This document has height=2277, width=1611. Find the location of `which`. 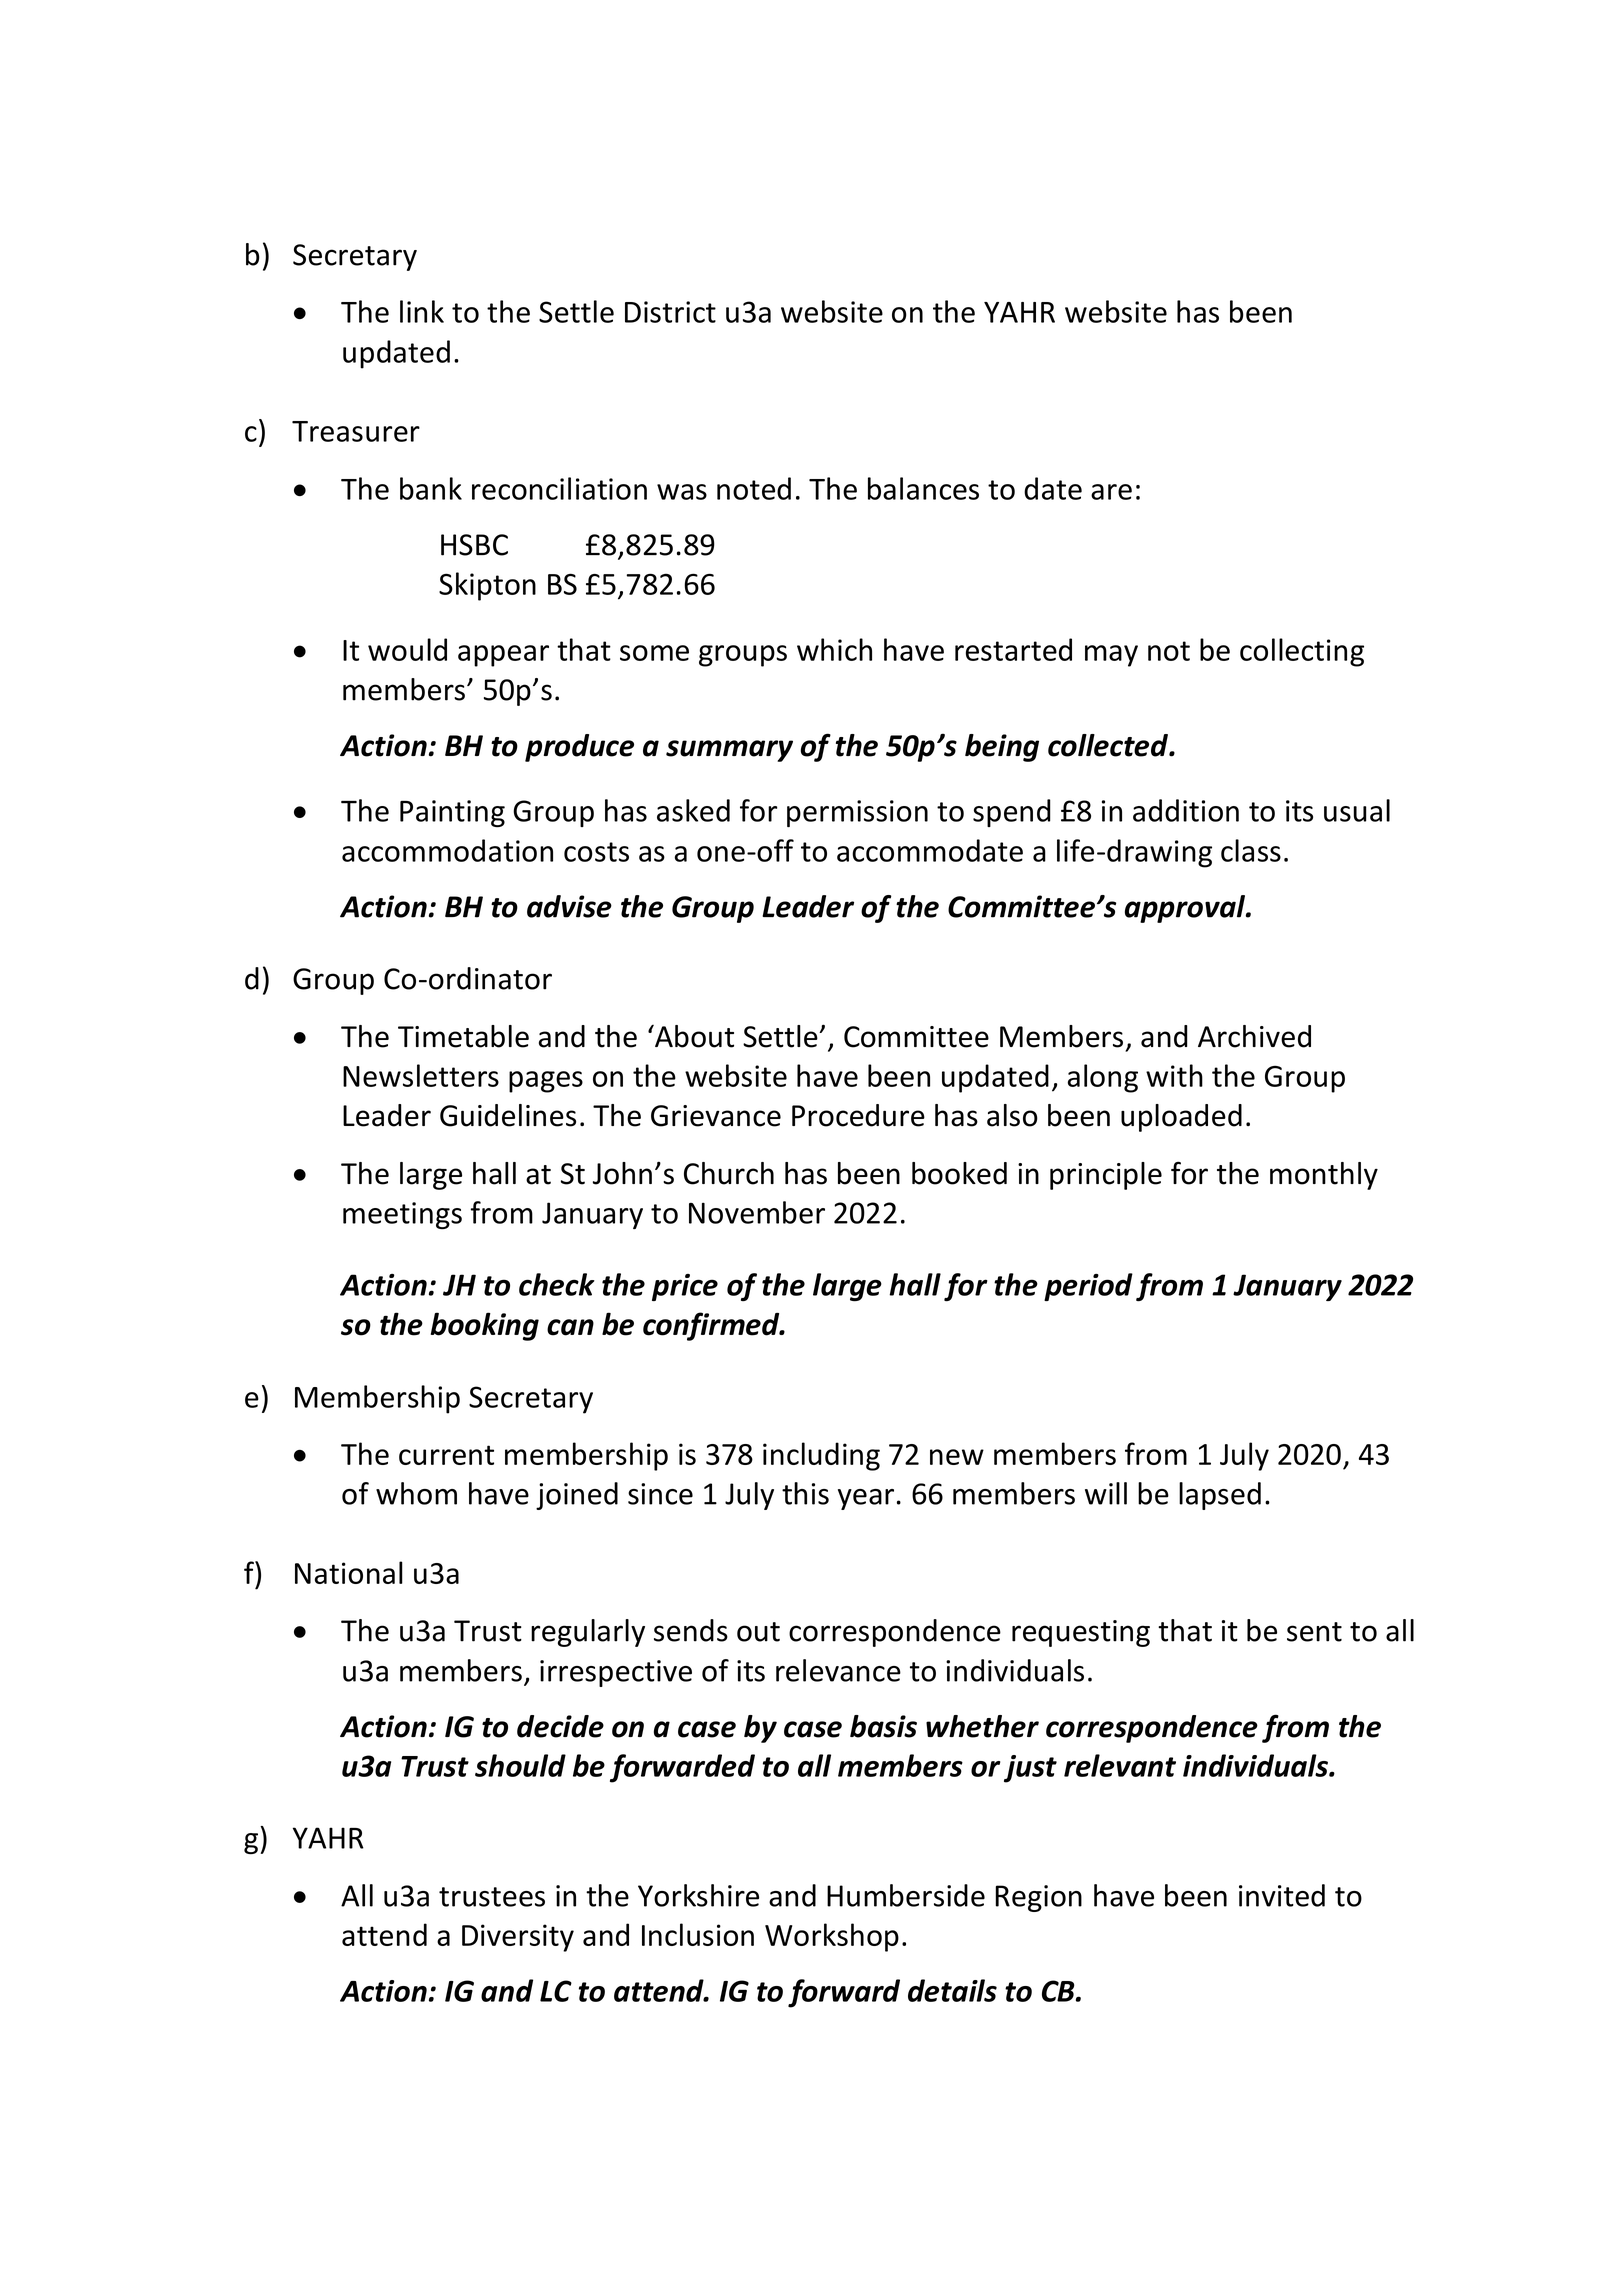

which is located at coordinates (834, 649).
